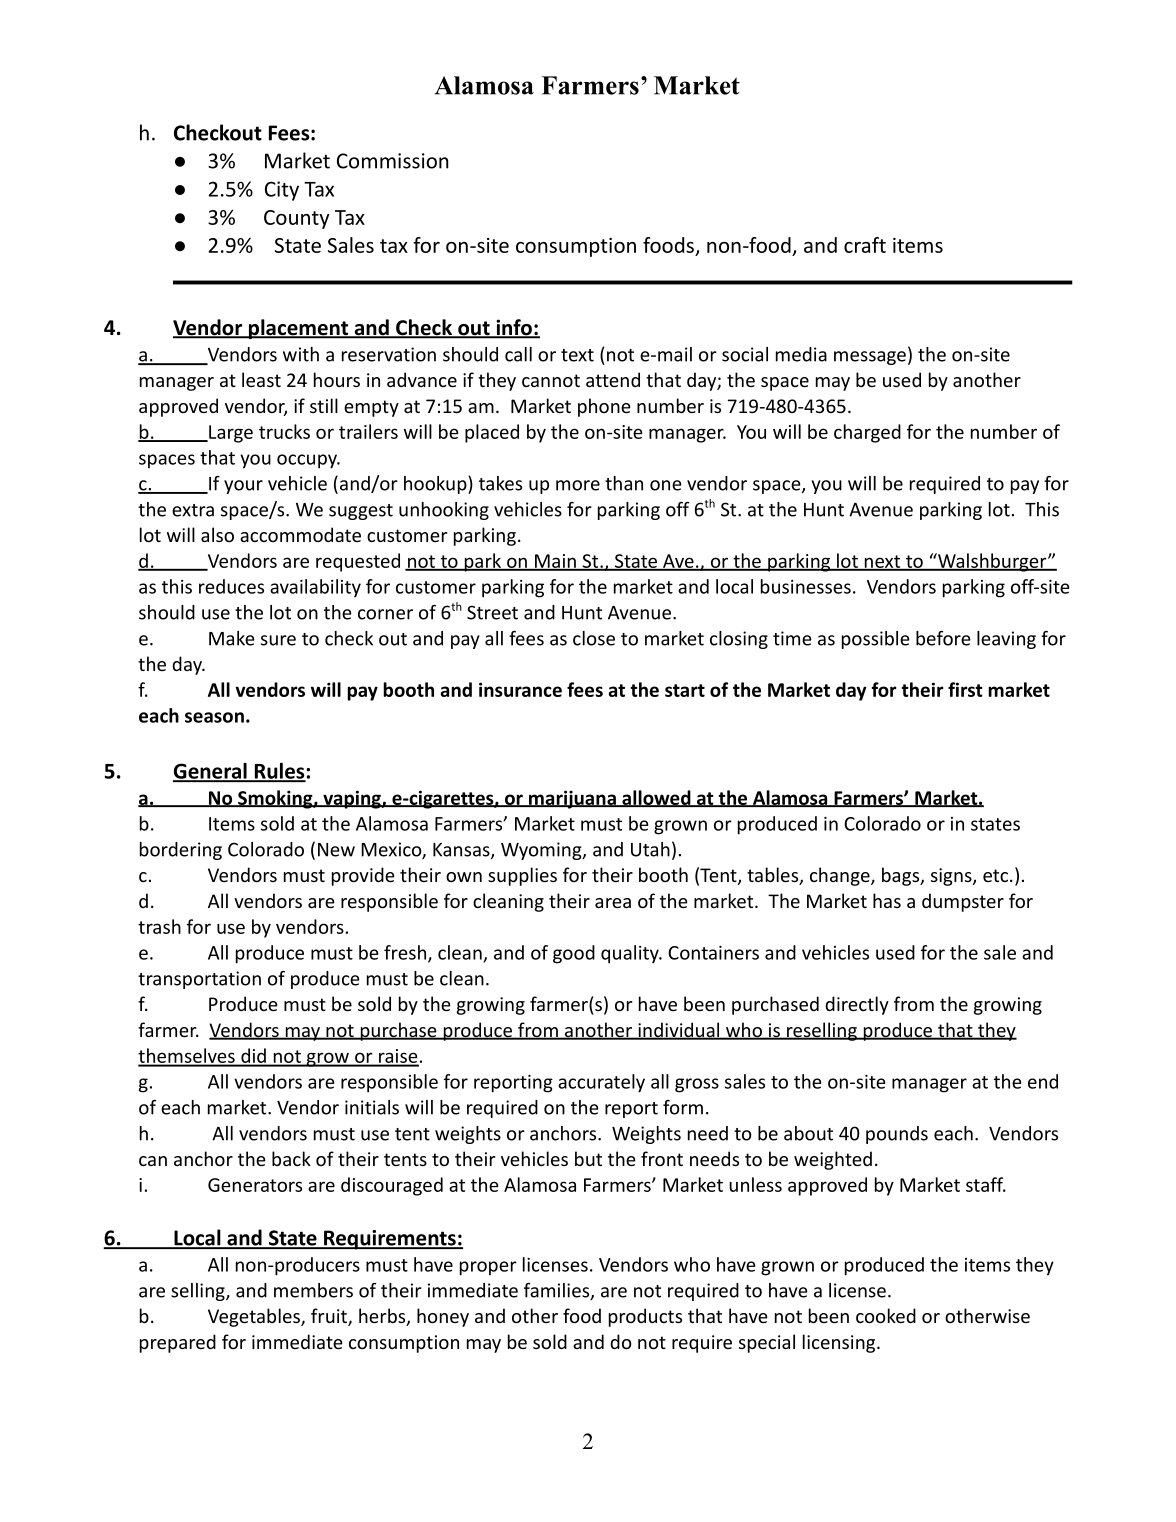 The height and width of the screenshot is (1522, 1176). Describe the element at coordinates (558, 1291) in the screenshot. I see `families` at that location.
